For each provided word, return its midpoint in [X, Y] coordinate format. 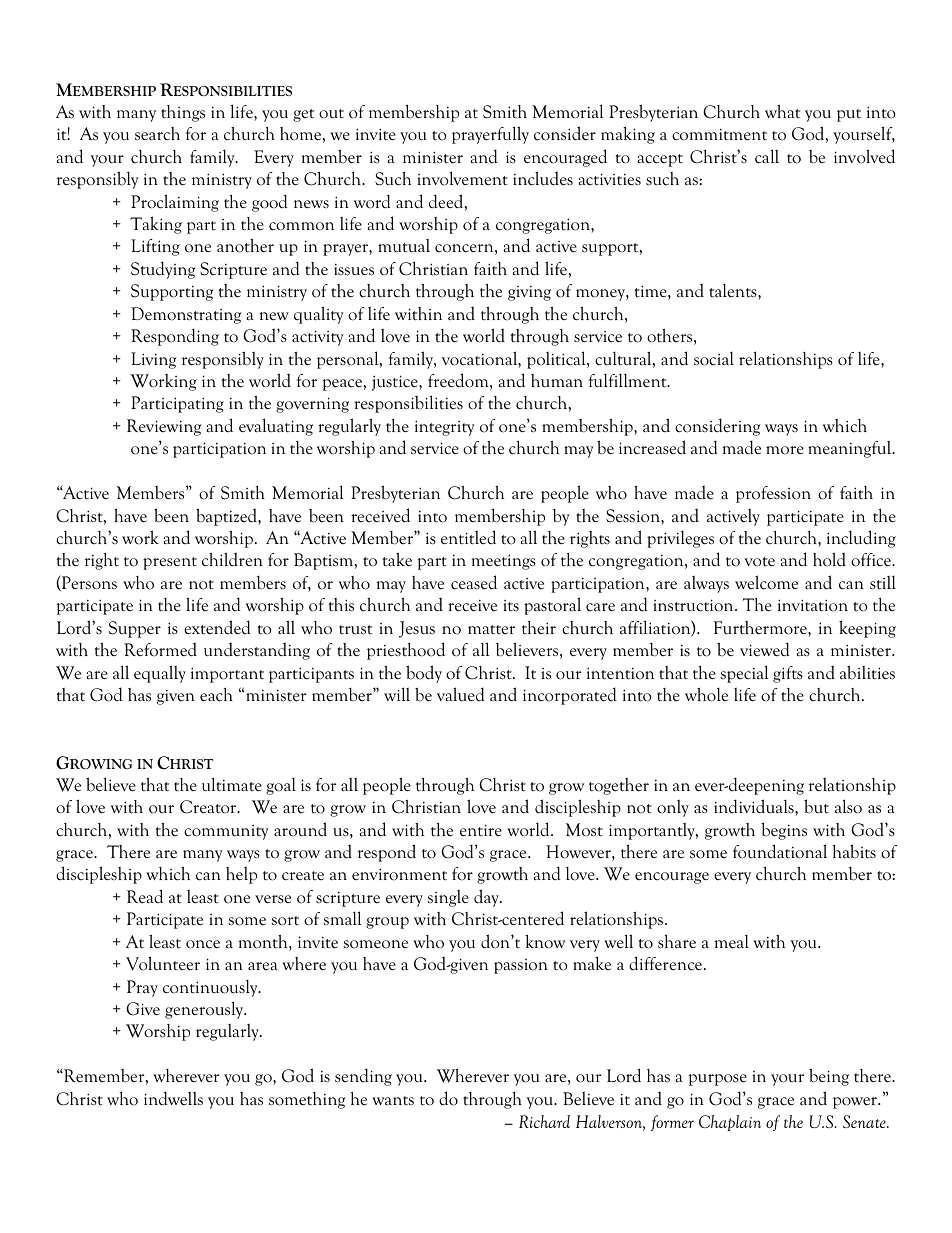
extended [217, 627]
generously [205, 1010]
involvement [462, 178]
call [767, 156]
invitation [813, 605]
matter [491, 630]
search [157, 134]
